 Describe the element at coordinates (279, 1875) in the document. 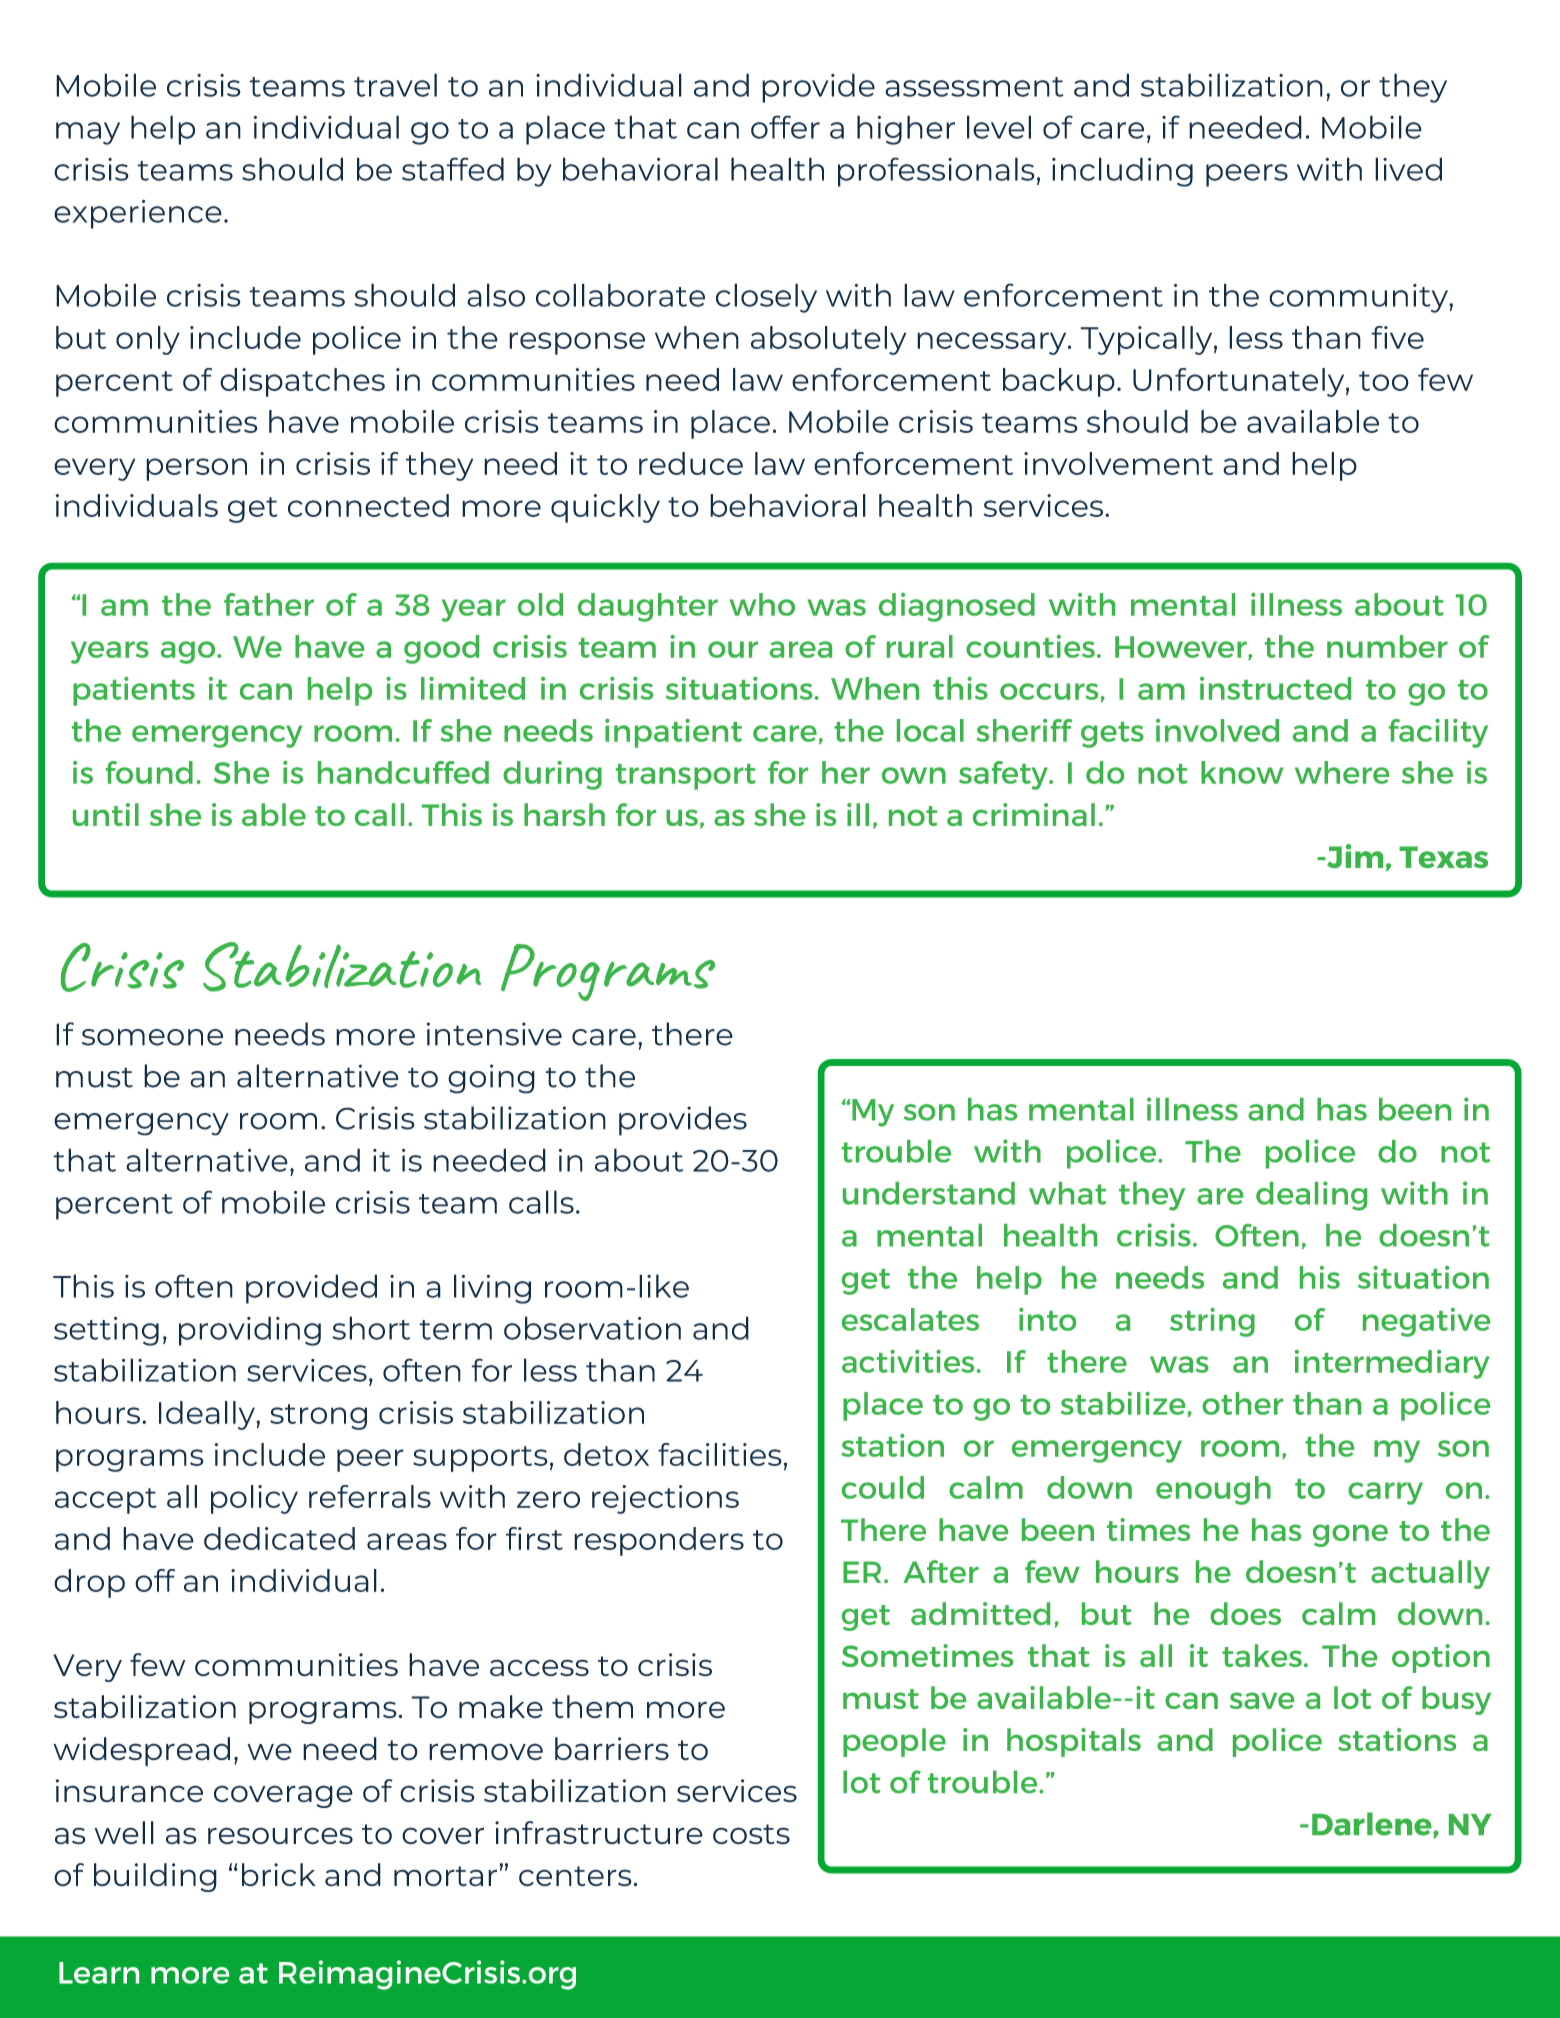

I see `brick` at that location.
